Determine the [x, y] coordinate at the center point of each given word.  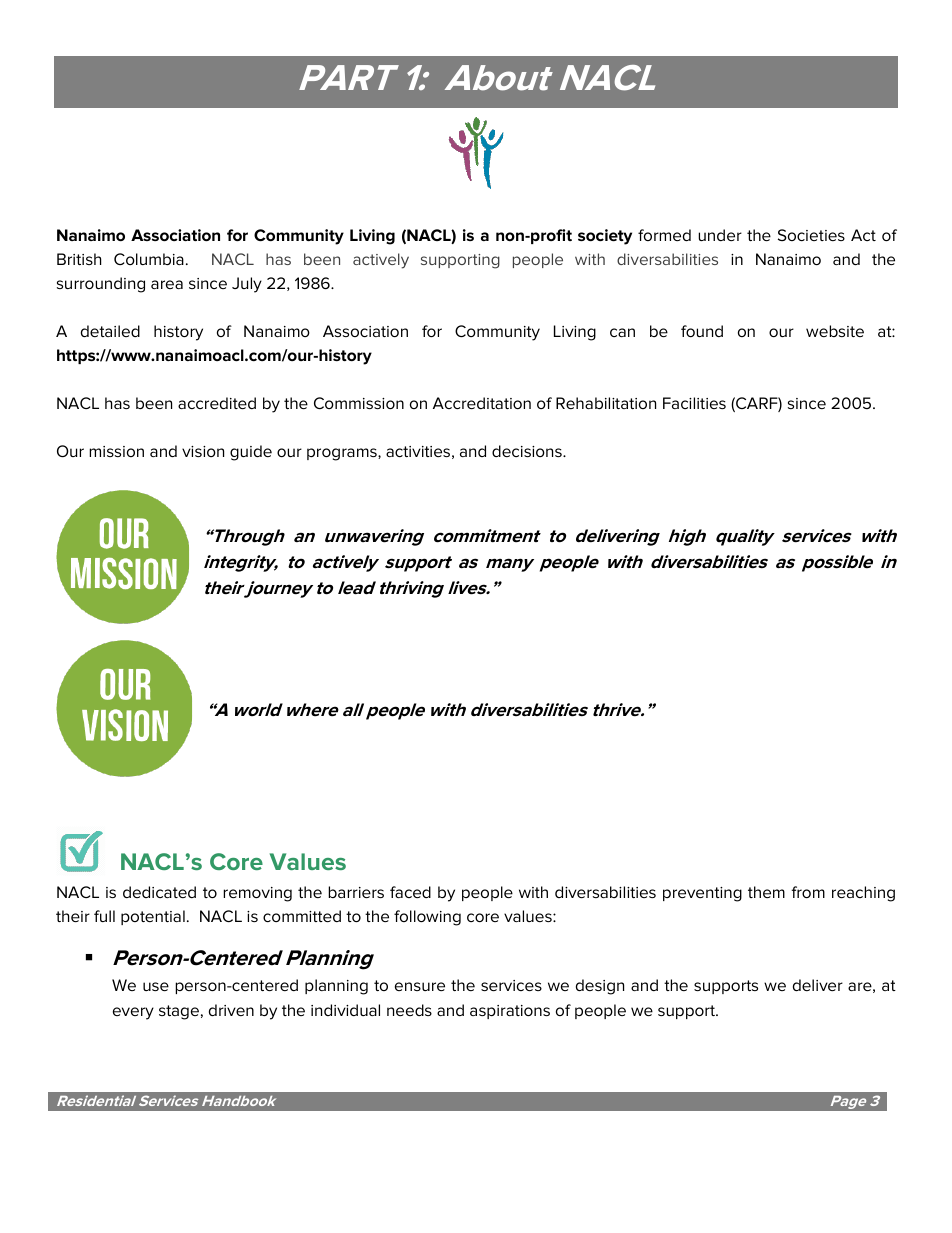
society [605, 237]
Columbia [149, 259]
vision [203, 451]
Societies [811, 235]
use [156, 986]
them [766, 892]
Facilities [694, 403]
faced [410, 892]
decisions [528, 451]
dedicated [159, 892]
